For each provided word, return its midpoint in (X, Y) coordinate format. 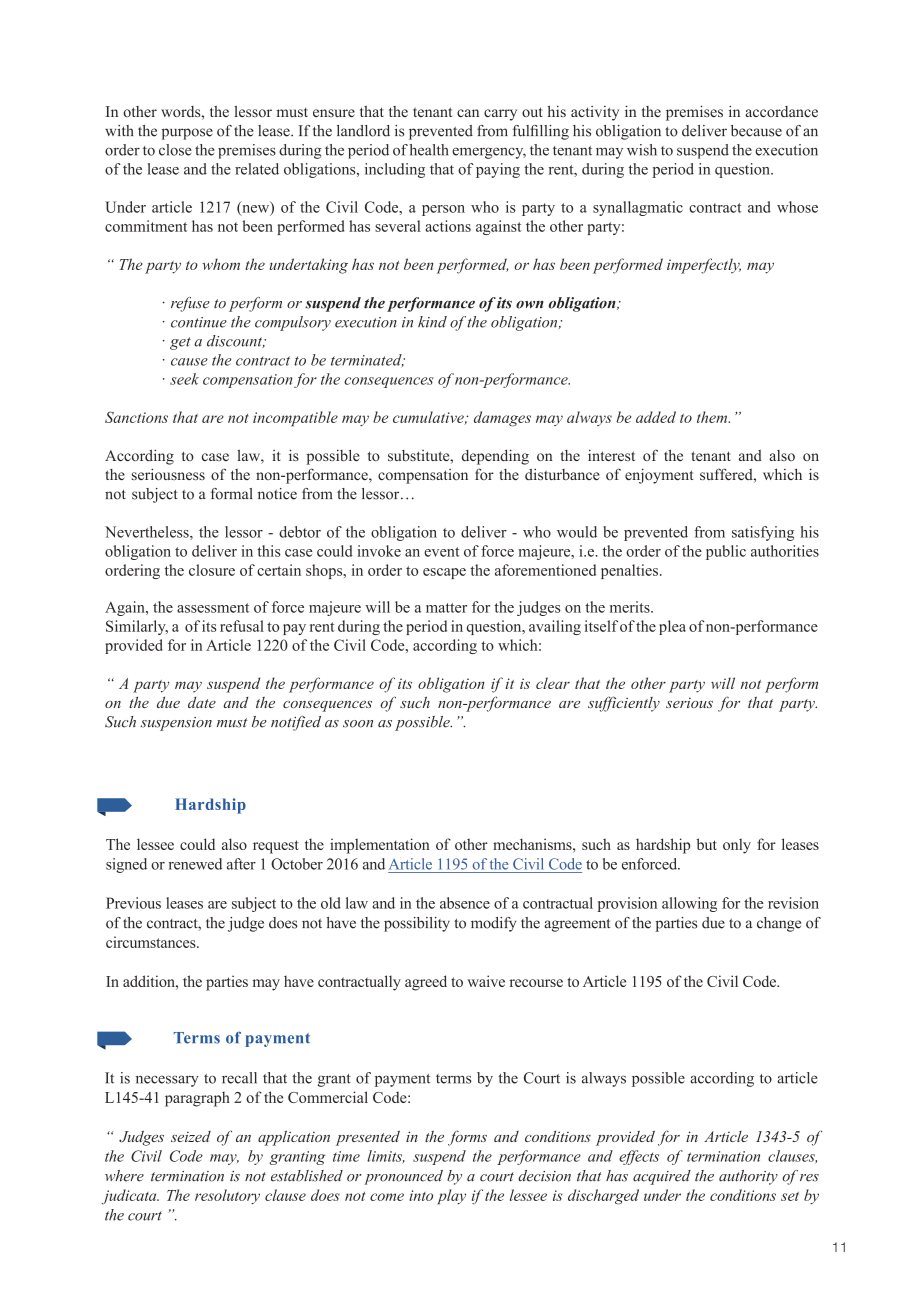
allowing (689, 904)
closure (212, 570)
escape (444, 573)
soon (358, 724)
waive (486, 981)
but (706, 844)
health (429, 150)
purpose (187, 134)
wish (642, 150)
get (180, 343)
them (713, 417)
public (726, 552)
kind (432, 322)
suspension (176, 724)
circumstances (152, 942)
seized (191, 1136)
